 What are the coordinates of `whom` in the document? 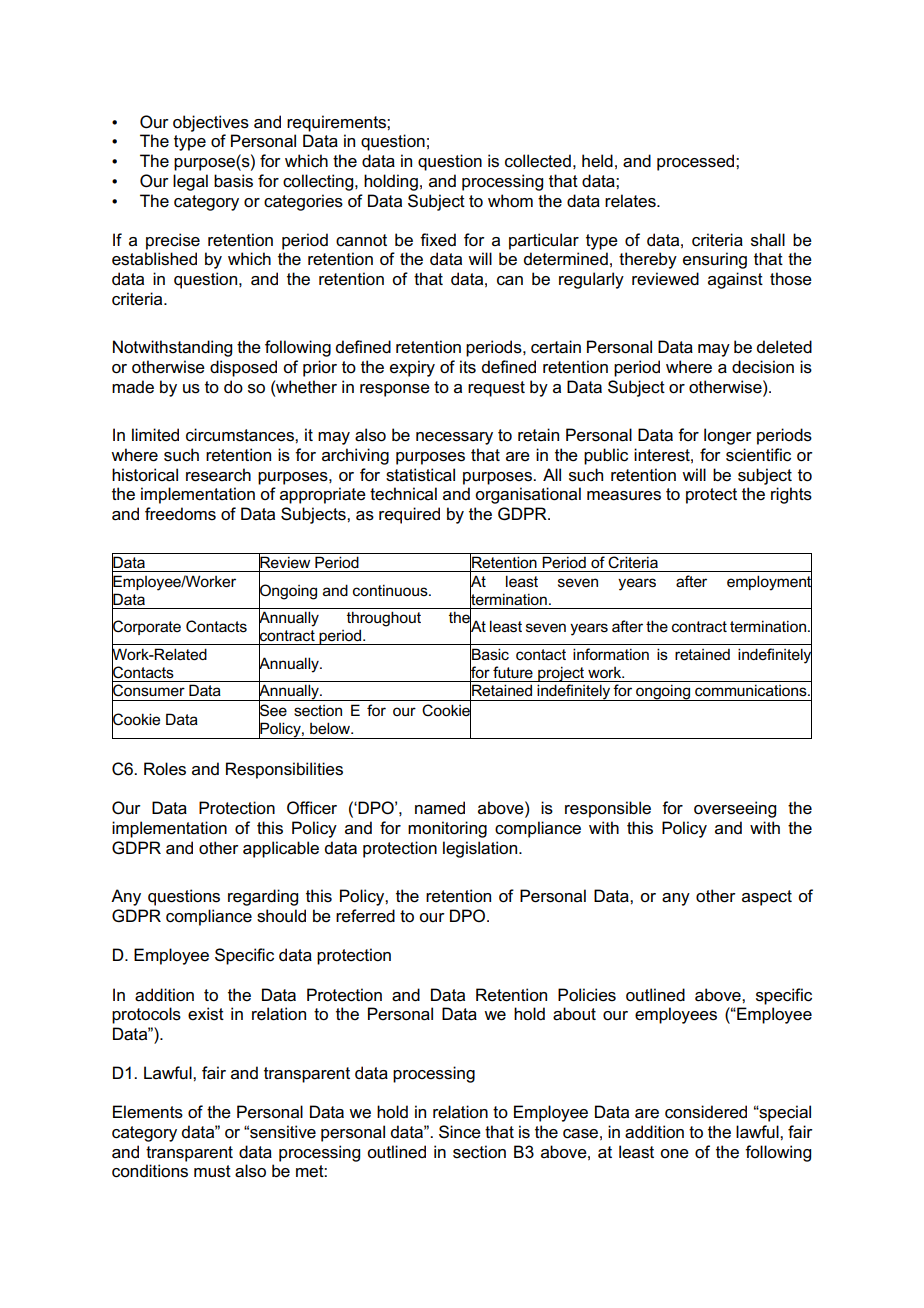 It's located at (510, 201).
